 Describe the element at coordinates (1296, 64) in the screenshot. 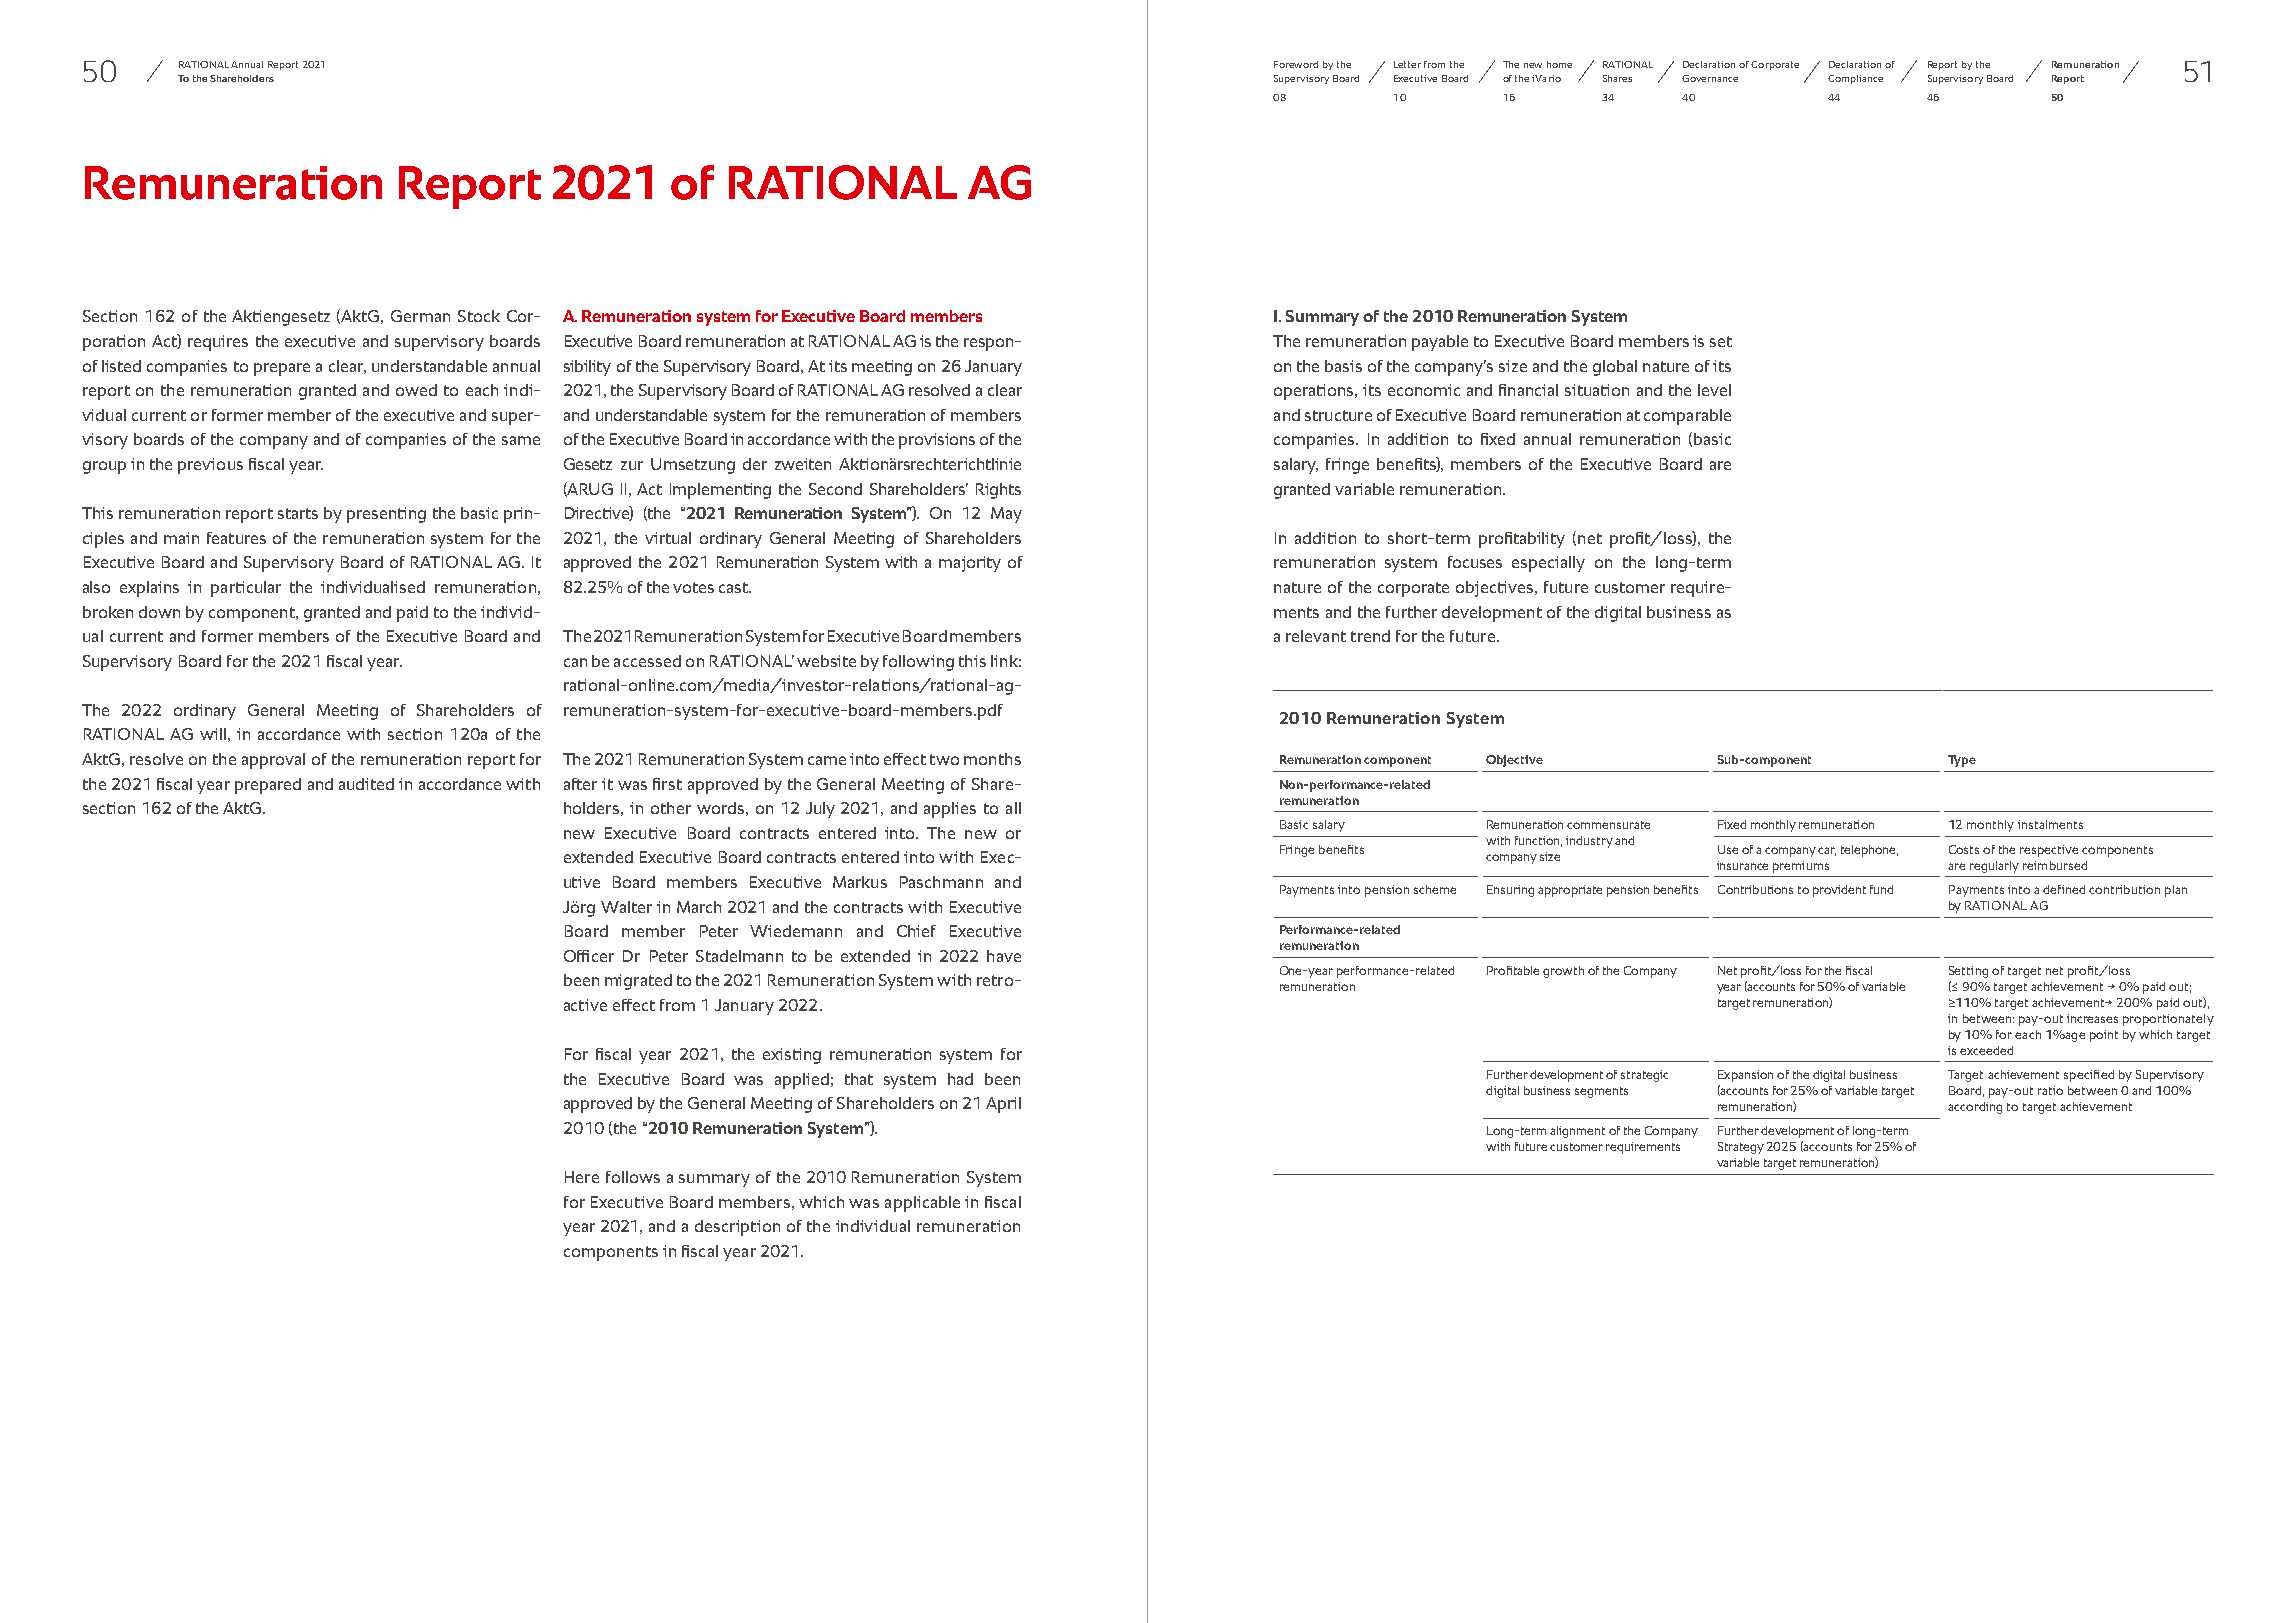

I see `Foreword` at that location.
